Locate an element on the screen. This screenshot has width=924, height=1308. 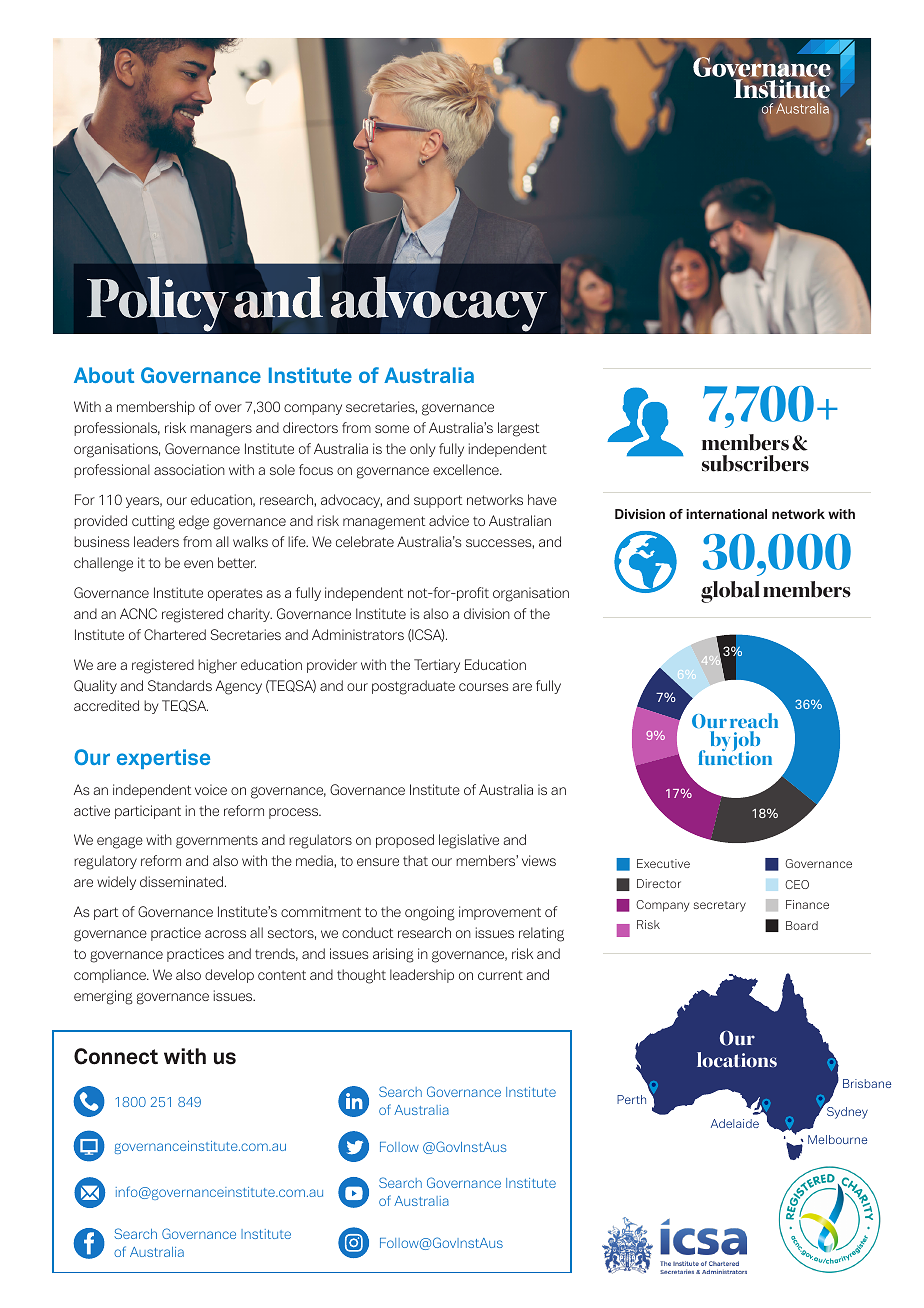
views is located at coordinates (539, 860).
